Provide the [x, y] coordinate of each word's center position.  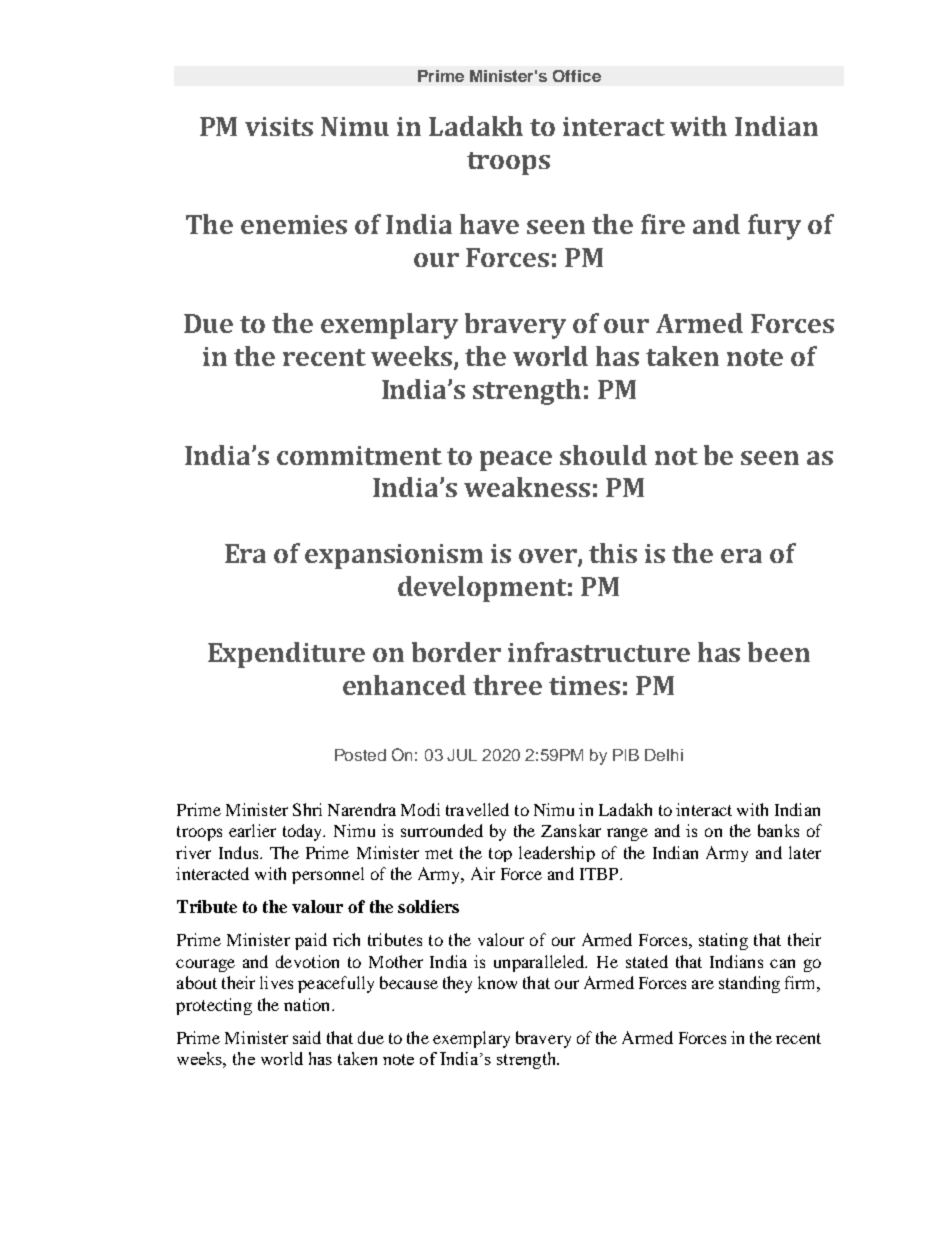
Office [577, 76]
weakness [527, 487]
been [779, 652]
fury [774, 227]
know [497, 982]
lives [276, 982]
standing [749, 984]
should [603, 455]
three [507, 685]
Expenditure [286, 655]
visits [279, 126]
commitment [359, 455]
